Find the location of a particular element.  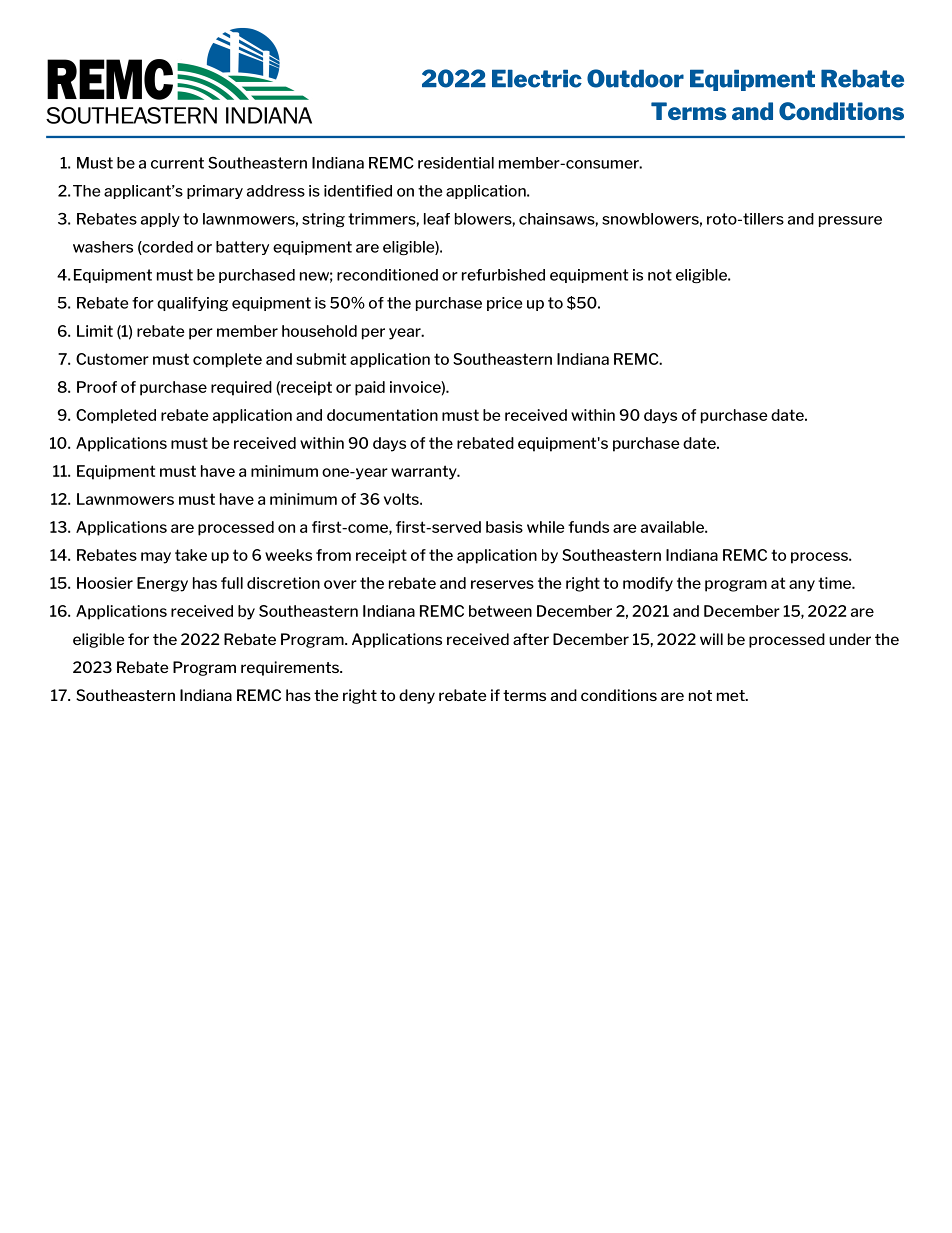

deny is located at coordinates (417, 696).
